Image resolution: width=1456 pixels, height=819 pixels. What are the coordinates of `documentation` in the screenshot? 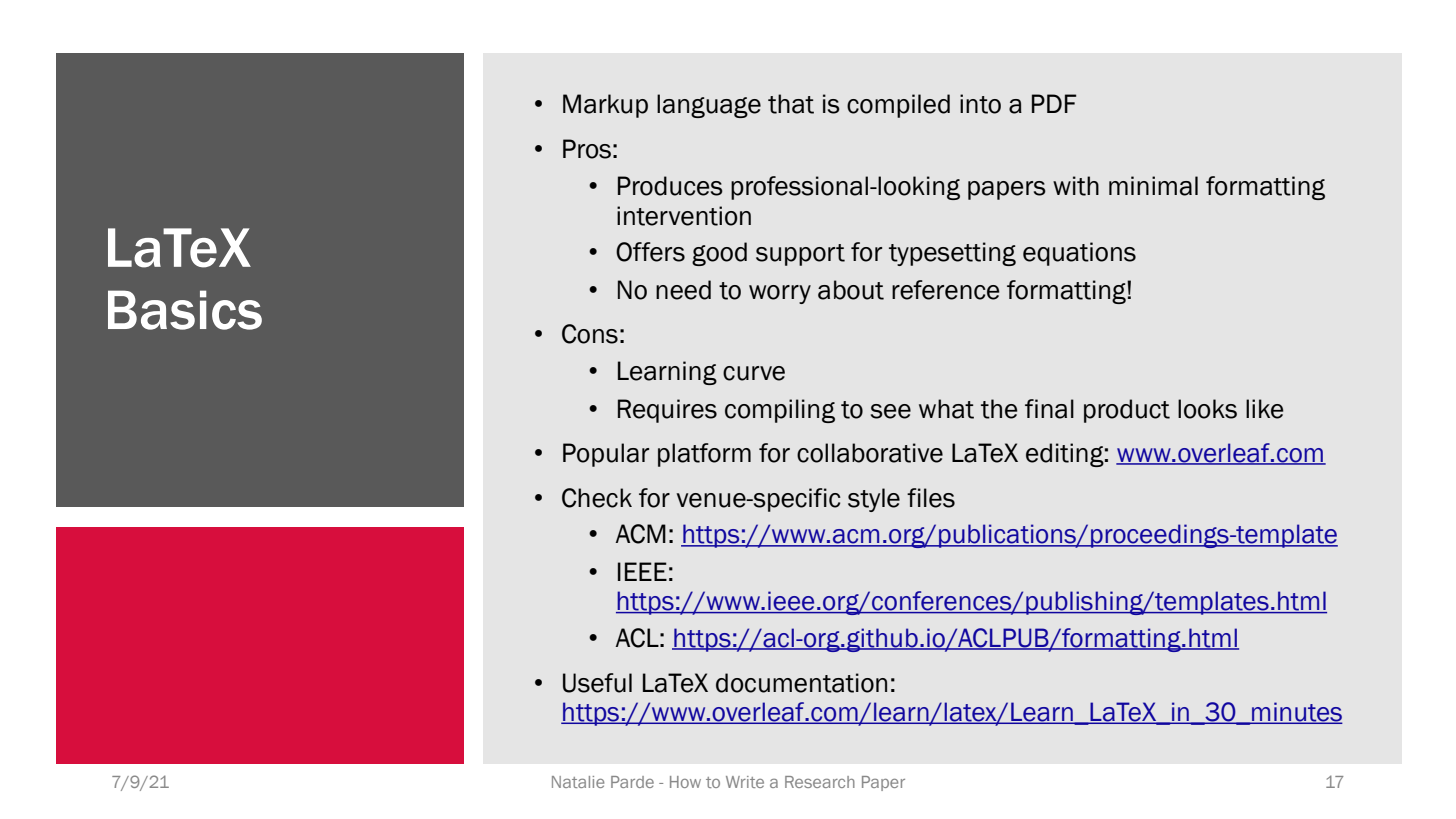 It's located at (801, 683).
